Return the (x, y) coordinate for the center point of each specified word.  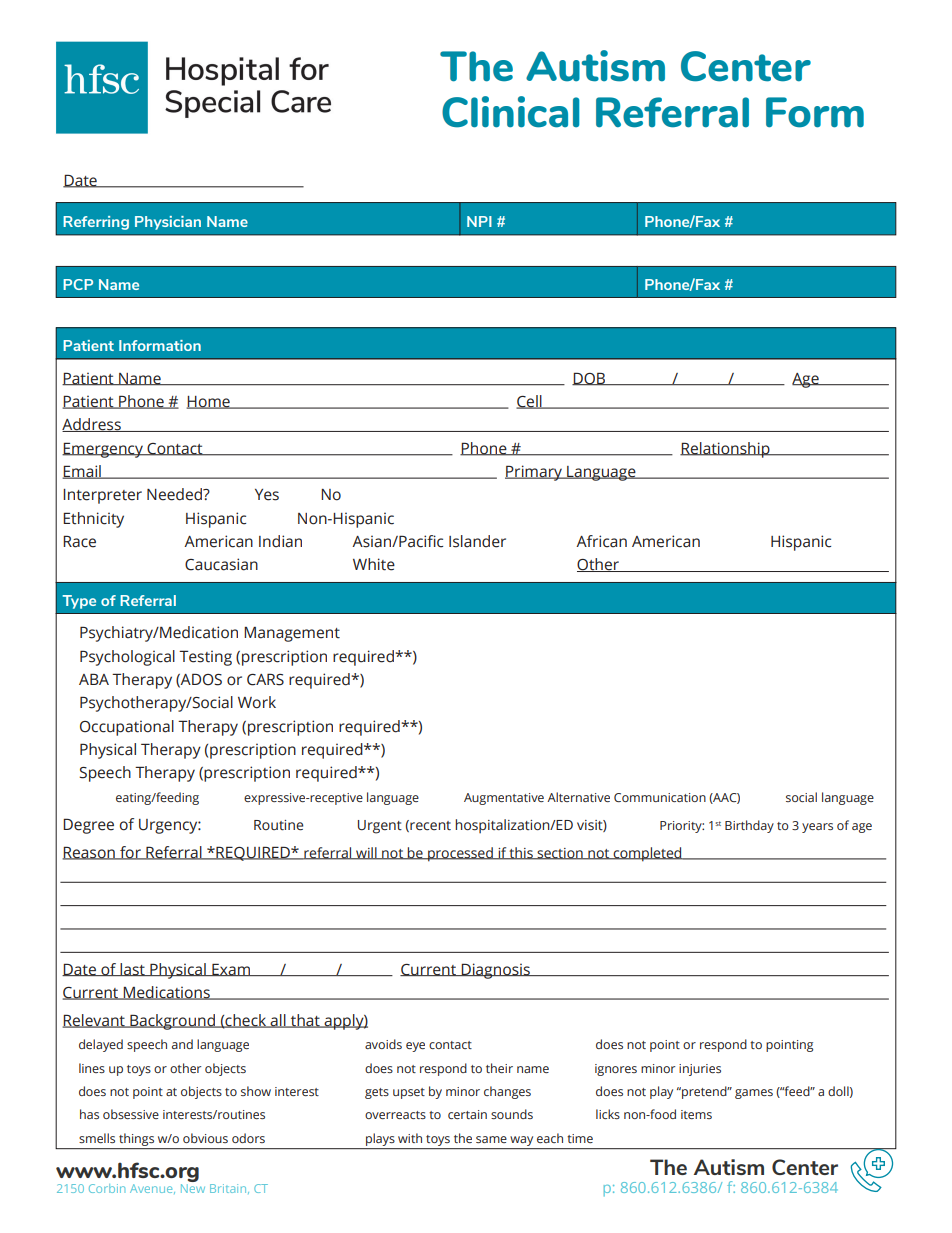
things (136, 1139)
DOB (590, 379)
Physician (168, 223)
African (601, 541)
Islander (477, 541)
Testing (205, 658)
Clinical (510, 112)
